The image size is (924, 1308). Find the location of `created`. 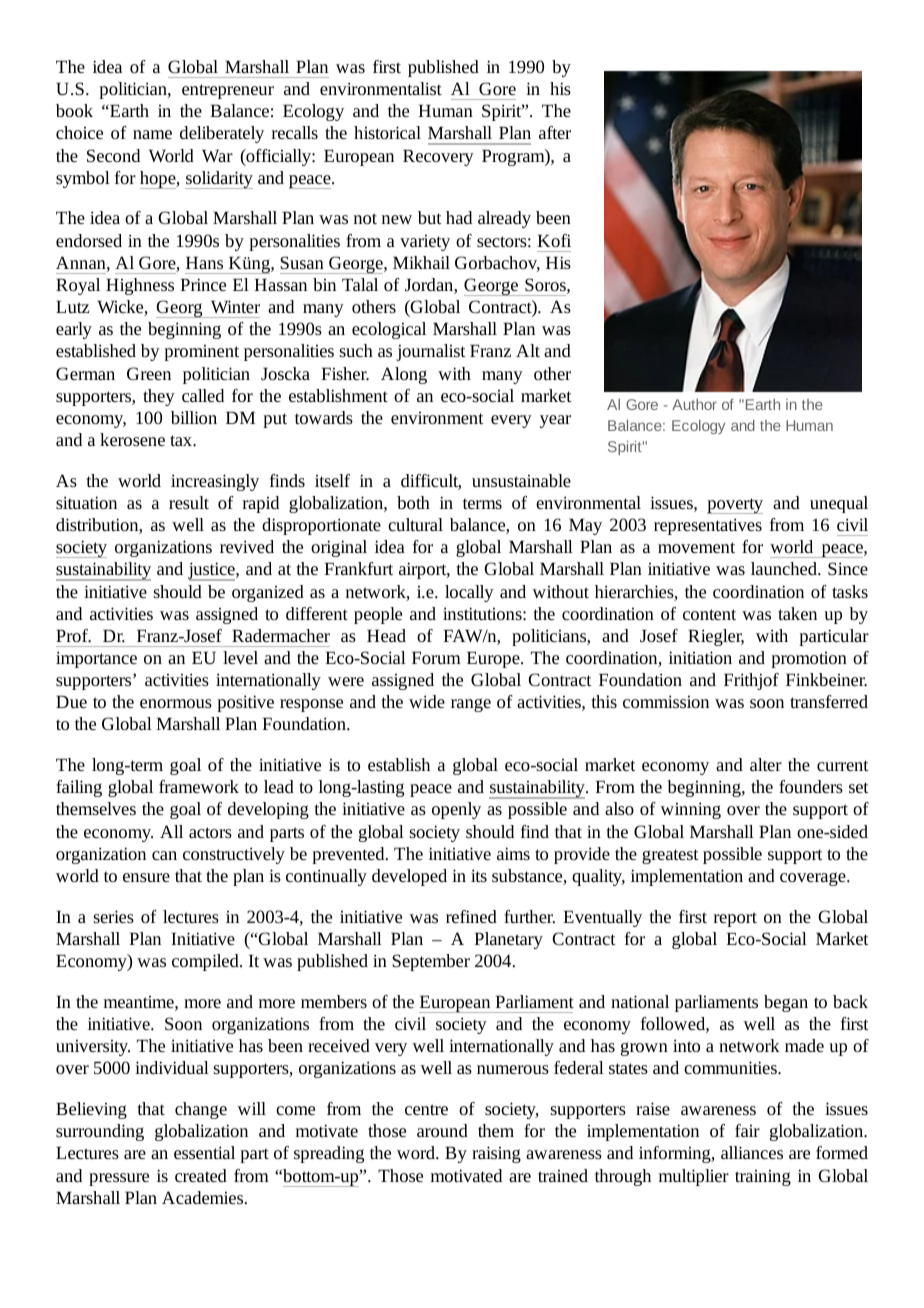

created is located at coordinates (201, 1175).
